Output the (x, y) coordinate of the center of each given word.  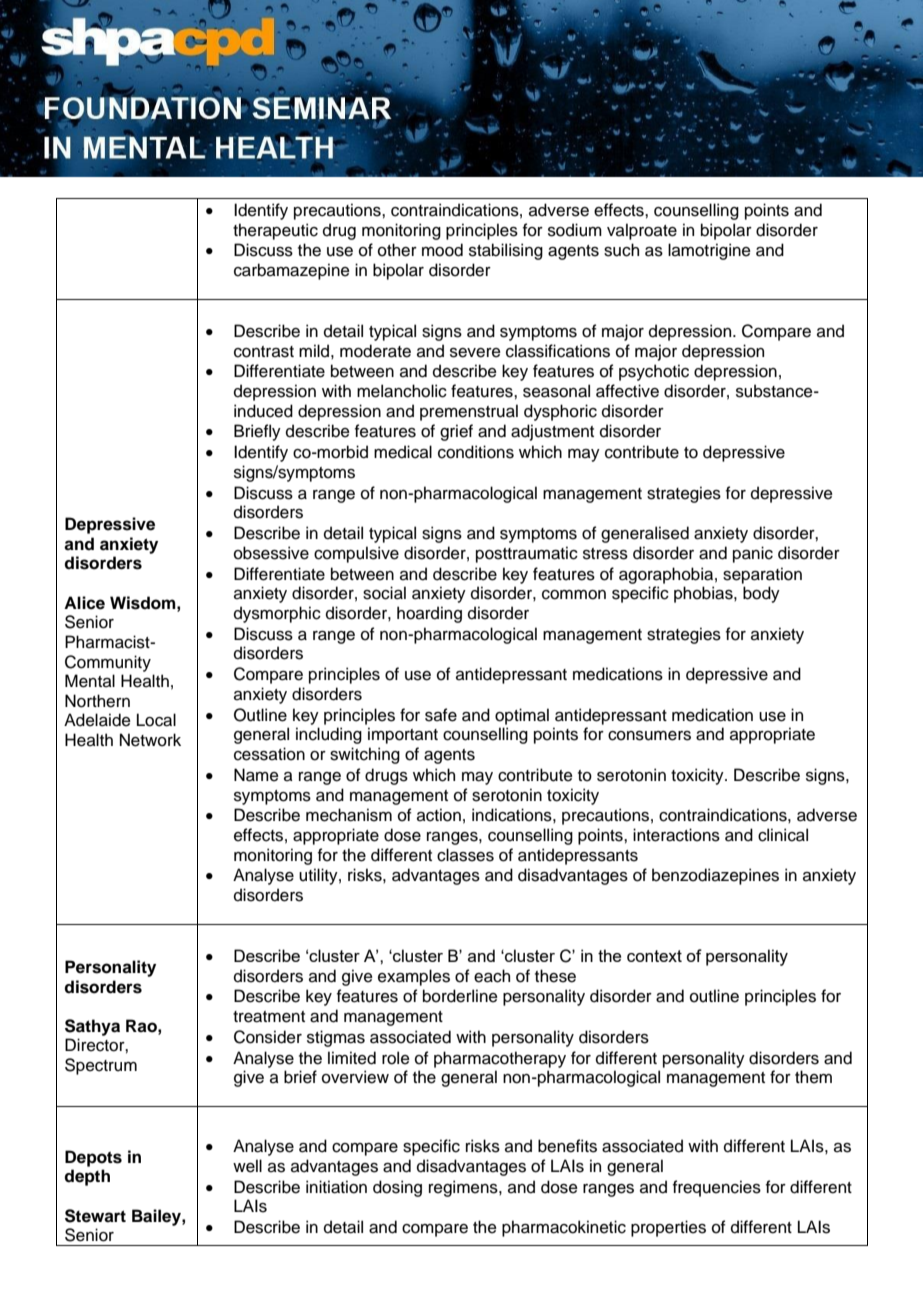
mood (442, 250)
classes (465, 855)
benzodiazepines (715, 876)
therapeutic (275, 231)
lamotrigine (709, 251)
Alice (84, 603)
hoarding (429, 614)
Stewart (95, 1216)
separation (762, 575)
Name (256, 775)
